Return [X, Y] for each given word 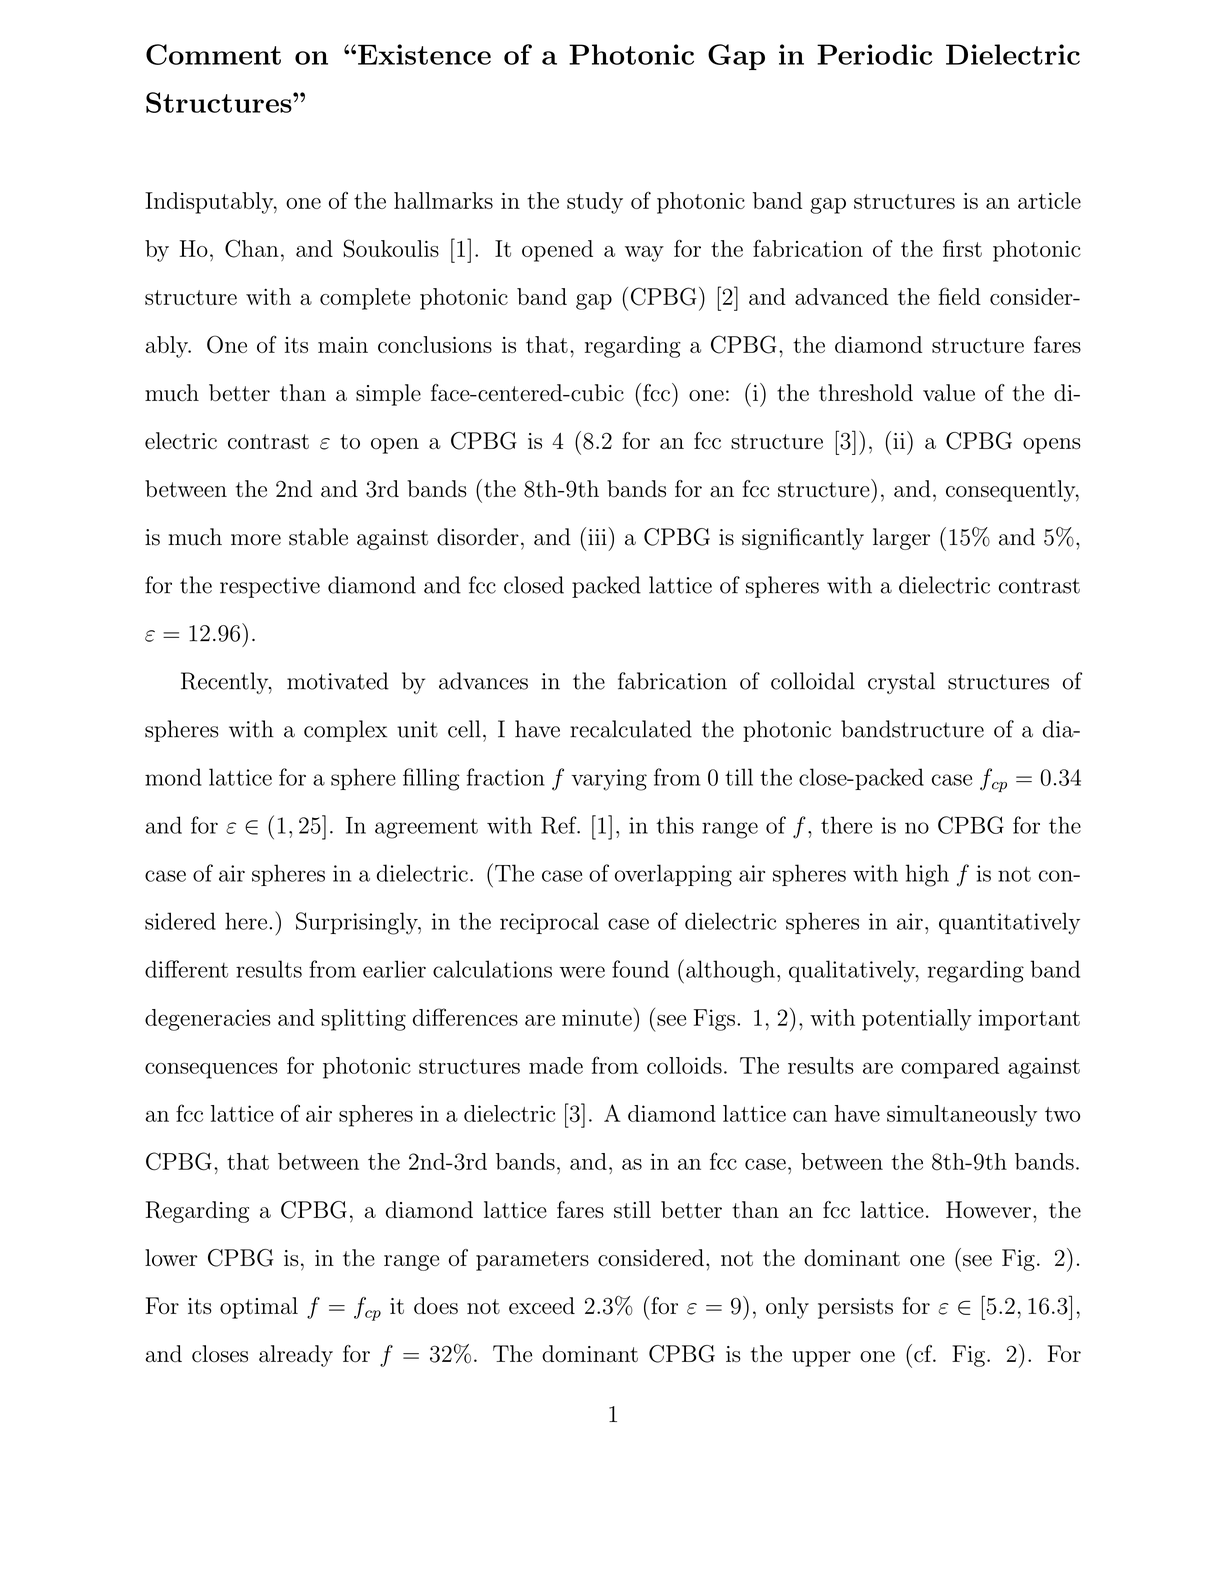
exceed [542, 1306]
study [595, 203]
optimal [259, 1308]
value [949, 393]
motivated [338, 681]
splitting [363, 1020]
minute [597, 1017]
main [343, 345]
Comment [213, 54]
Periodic [874, 54]
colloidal [813, 681]
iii [598, 536]
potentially [917, 1020]
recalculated [631, 729]
